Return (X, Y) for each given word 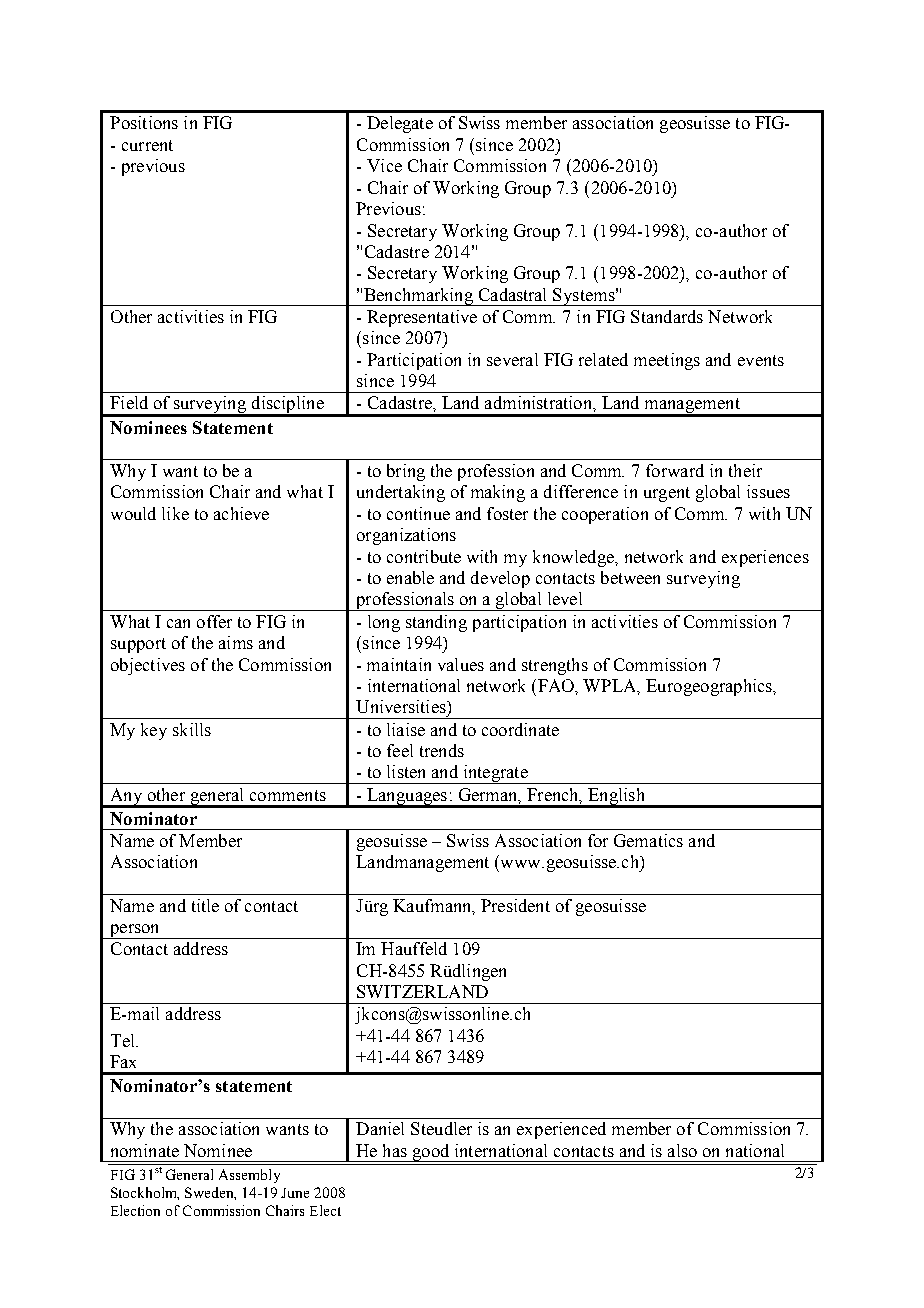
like (175, 513)
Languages (407, 797)
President (515, 905)
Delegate (400, 124)
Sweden (210, 1193)
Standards (667, 316)
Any (126, 797)
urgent (667, 494)
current (147, 145)
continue (418, 513)
